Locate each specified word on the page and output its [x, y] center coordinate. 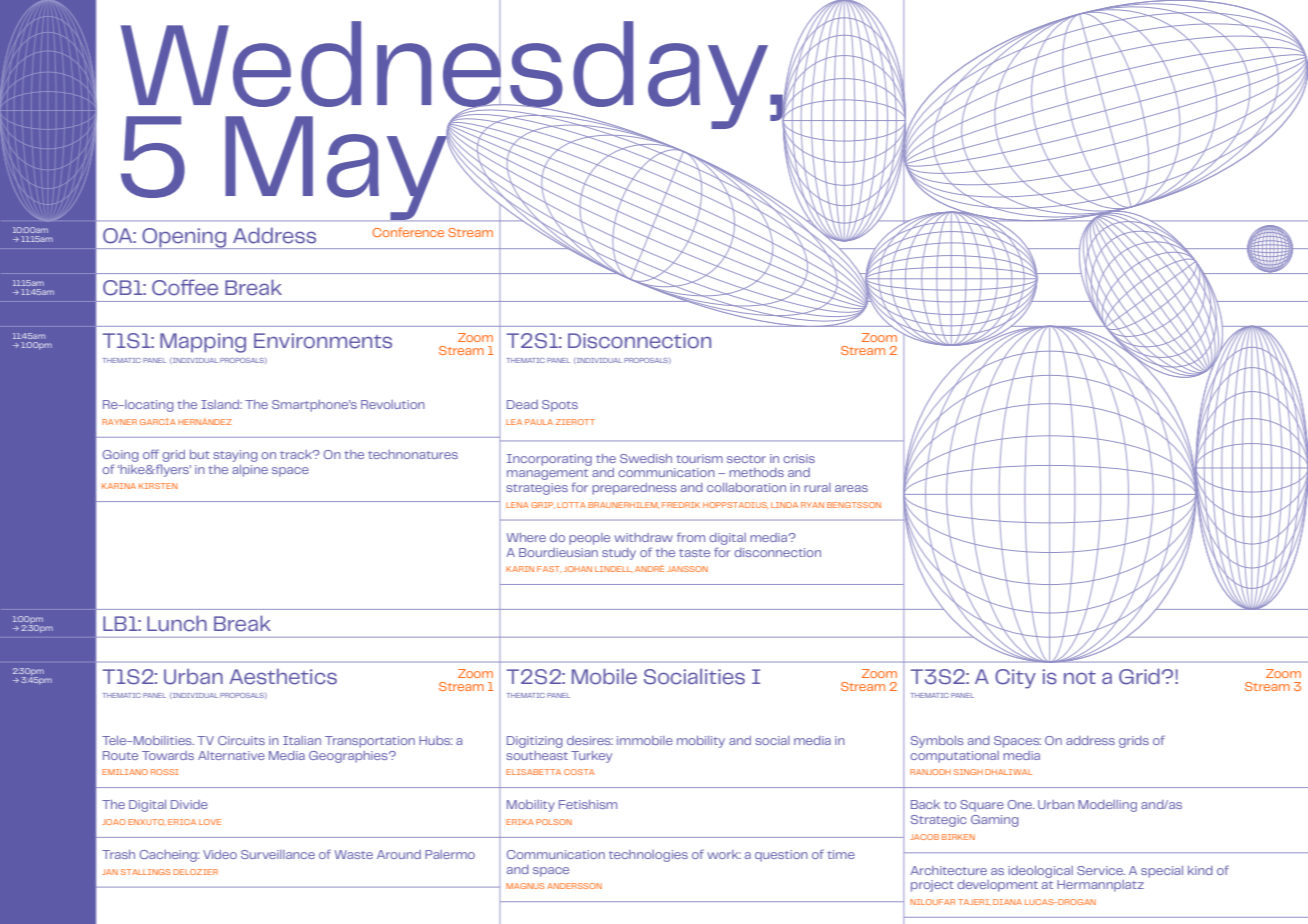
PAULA [539, 422]
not [1080, 678]
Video [220, 854]
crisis [799, 458]
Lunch [177, 623]
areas [851, 488]
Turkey [591, 757]
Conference [408, 232]
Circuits [241, 740]
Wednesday [446, 75]
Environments [323, 341]
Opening [184, 238]
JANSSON [687, 569]
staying [235, 456]
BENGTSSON [854, 505]
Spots [560, 406]
